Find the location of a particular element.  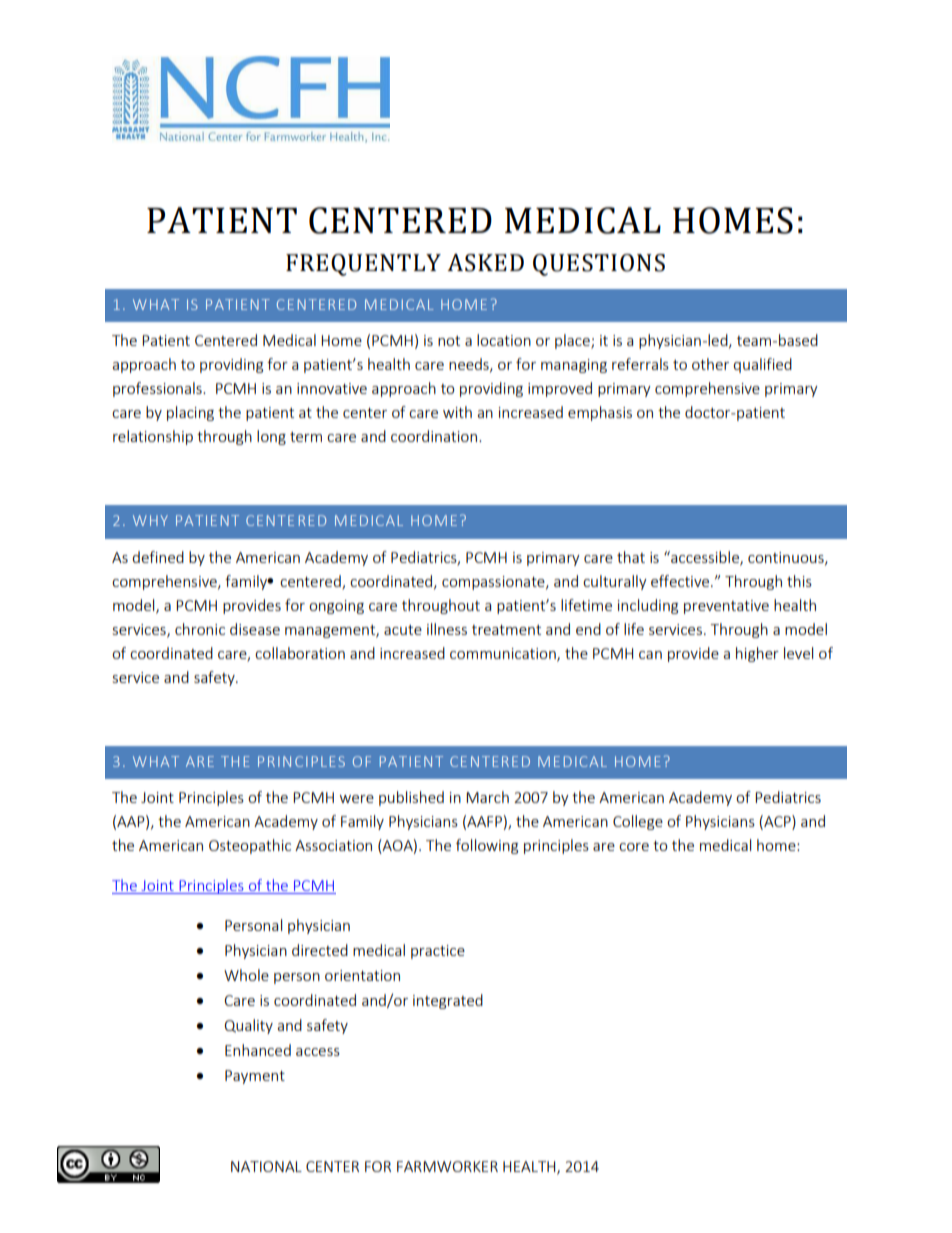

defined is located at coordinates (158, 557).
